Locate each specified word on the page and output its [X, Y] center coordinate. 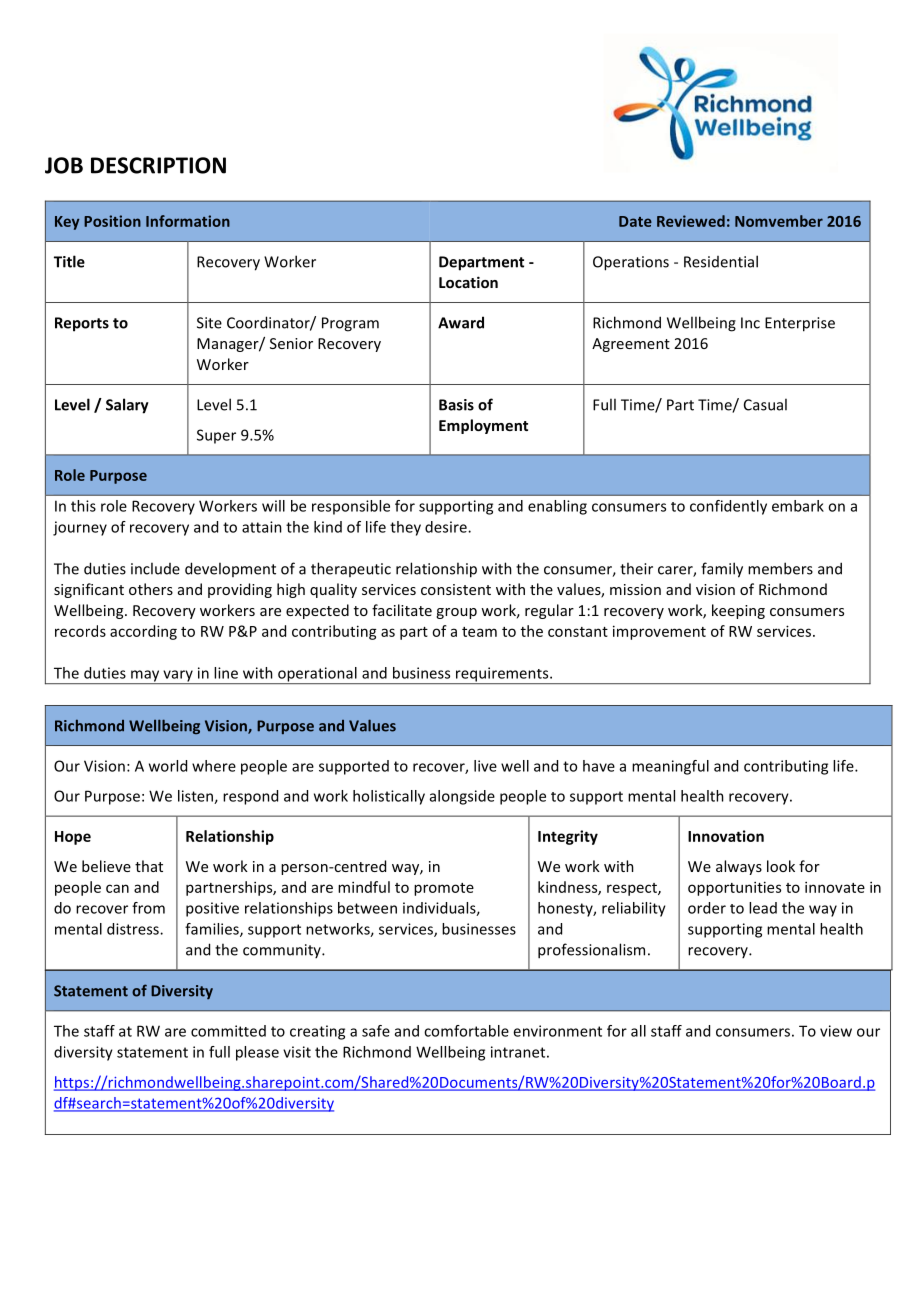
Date [635, 221]
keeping [738, 611]
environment [557, 1031]
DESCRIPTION [158, 165]
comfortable [466, 1031]
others [151, 589]
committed [228, 1031]
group [456, 613]
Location [468, 282]
